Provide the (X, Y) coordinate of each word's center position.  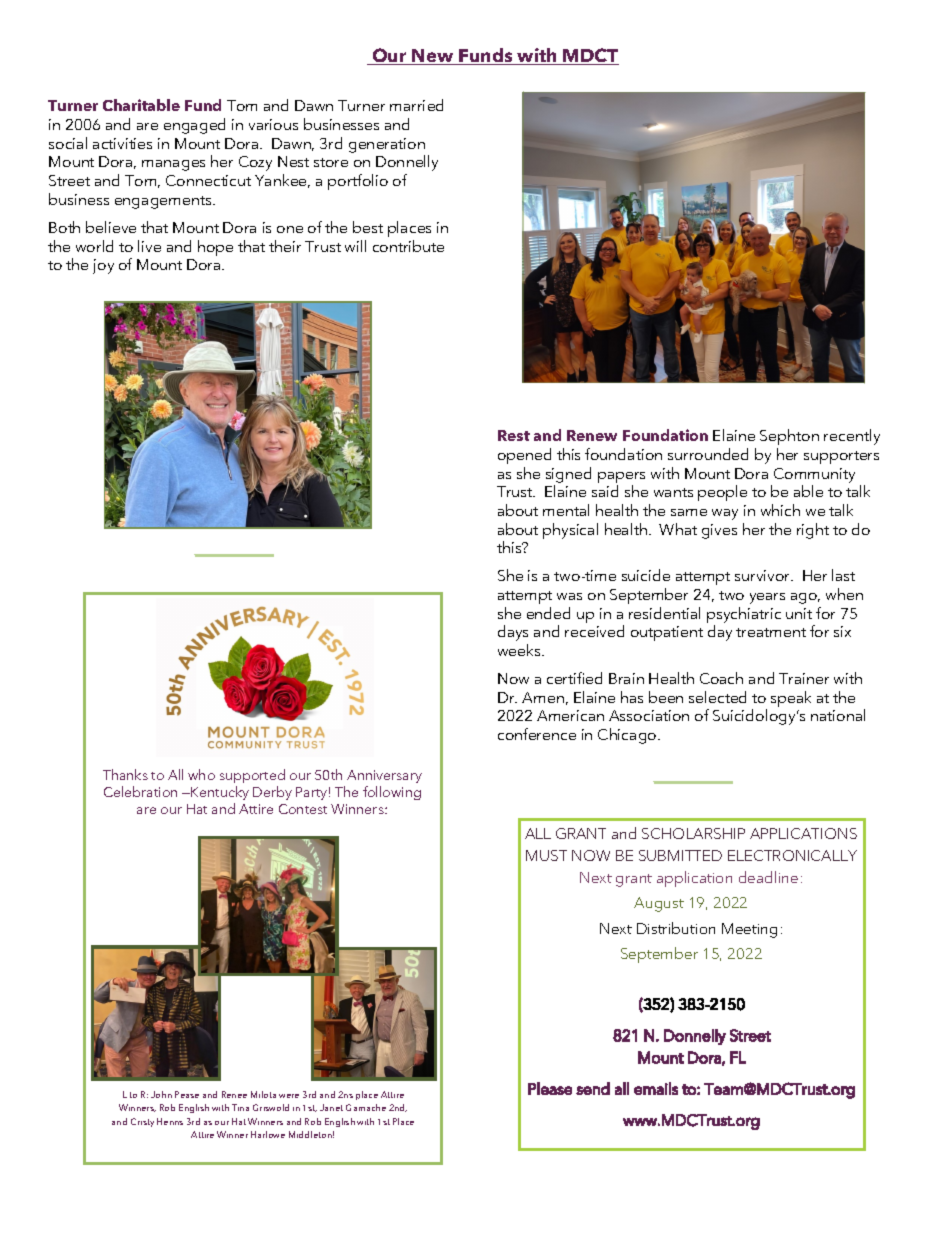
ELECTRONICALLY (792, 855)
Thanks (125, 774)
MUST (546, 855)
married (416, 105)
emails (656, 1088)
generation (387, 145)
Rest (514, 435)
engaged (194, 126)
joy (103, 266)
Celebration (140, 791)
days (513, 633)
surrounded (708, 454)
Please (550, 1088)
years (767, 598)
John (161, 1094)
